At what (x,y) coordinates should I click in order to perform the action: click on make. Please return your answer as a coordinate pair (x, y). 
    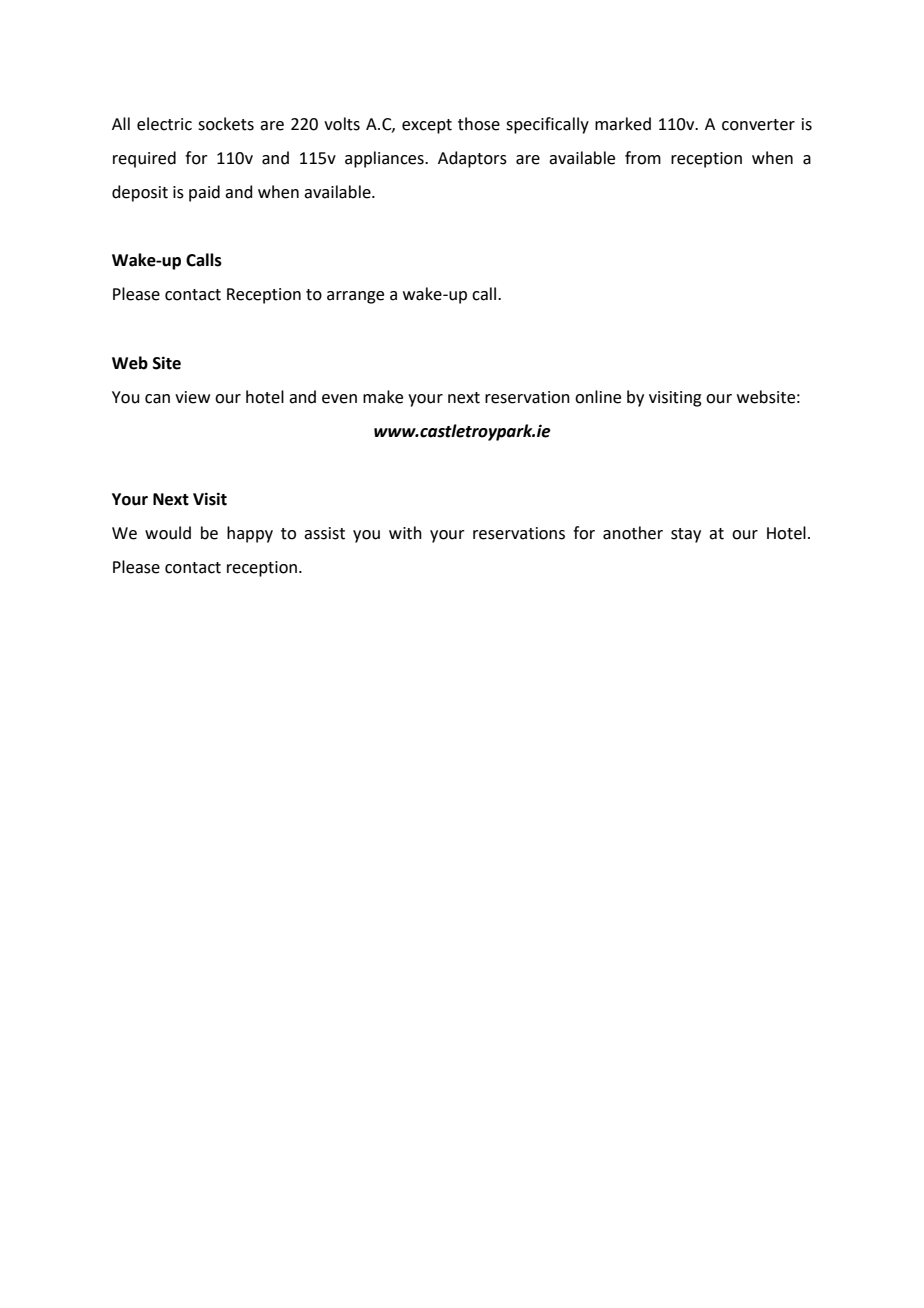
    Looking at the image, I should click on (383, 397).
